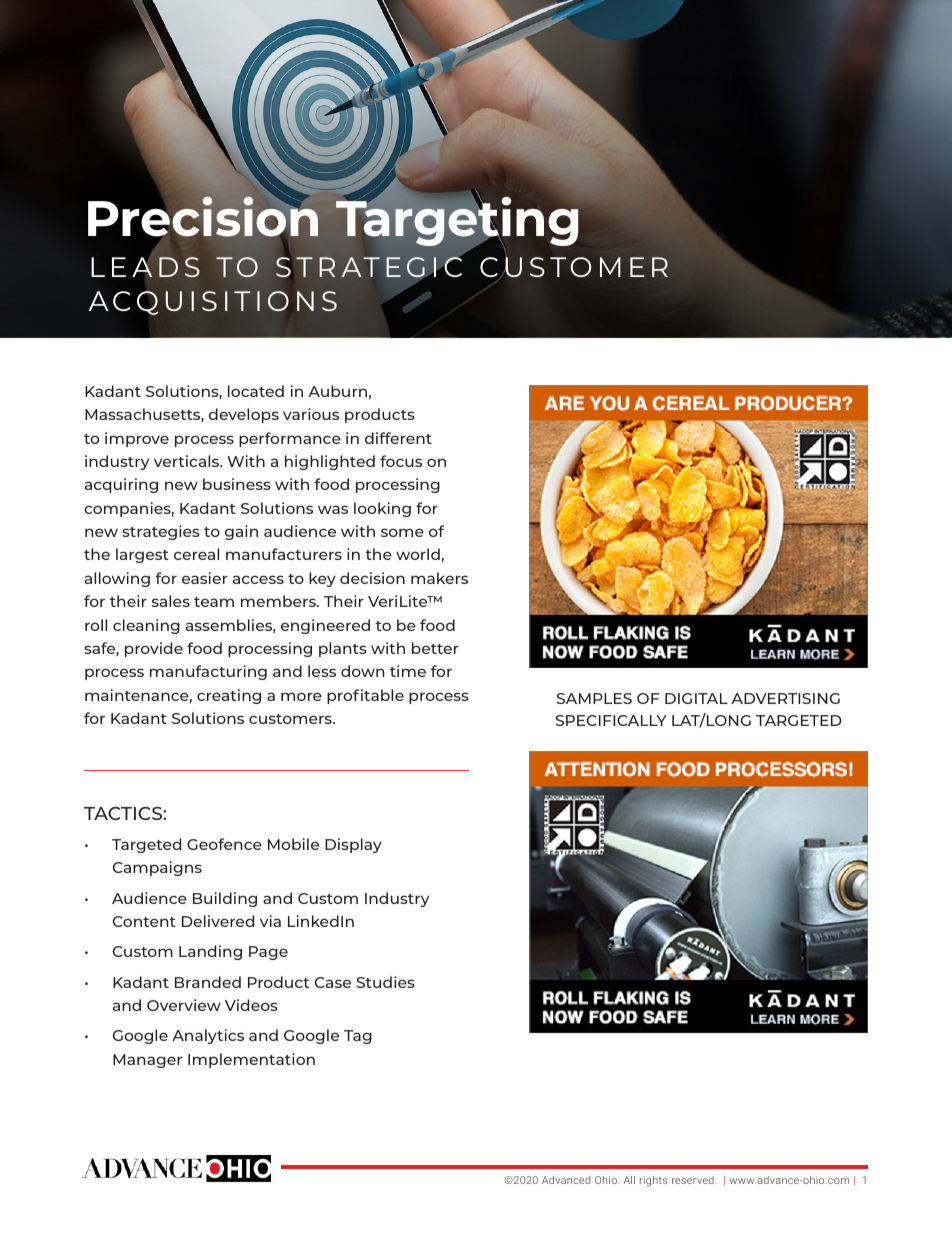 This screenshot has width=952, height=1233. What do you see at coordinates (439, 578) in the screenshot?
I see `makers` at bounding box center [439, 578].
